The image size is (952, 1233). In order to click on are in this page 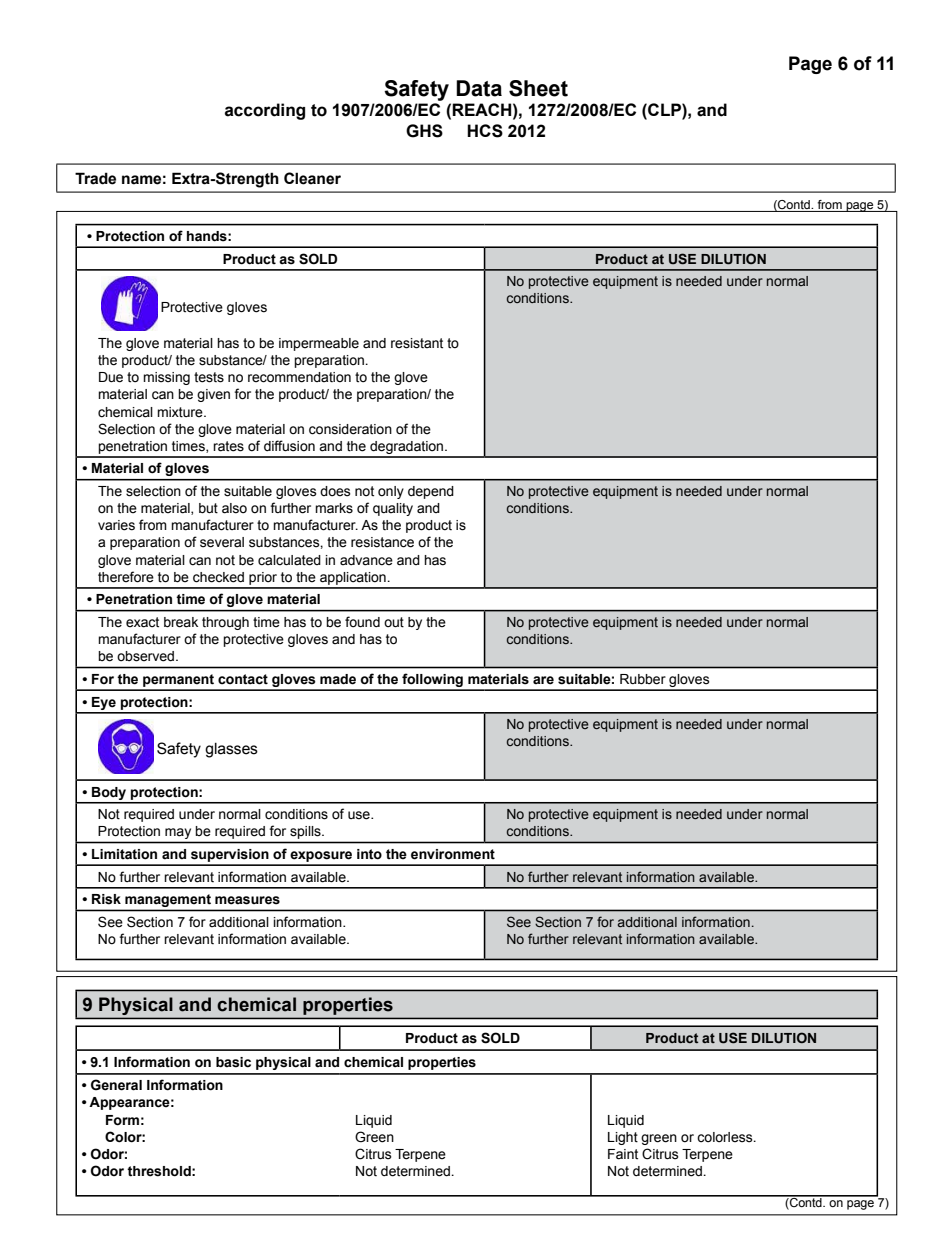, I will do `click(543, 680)`.
